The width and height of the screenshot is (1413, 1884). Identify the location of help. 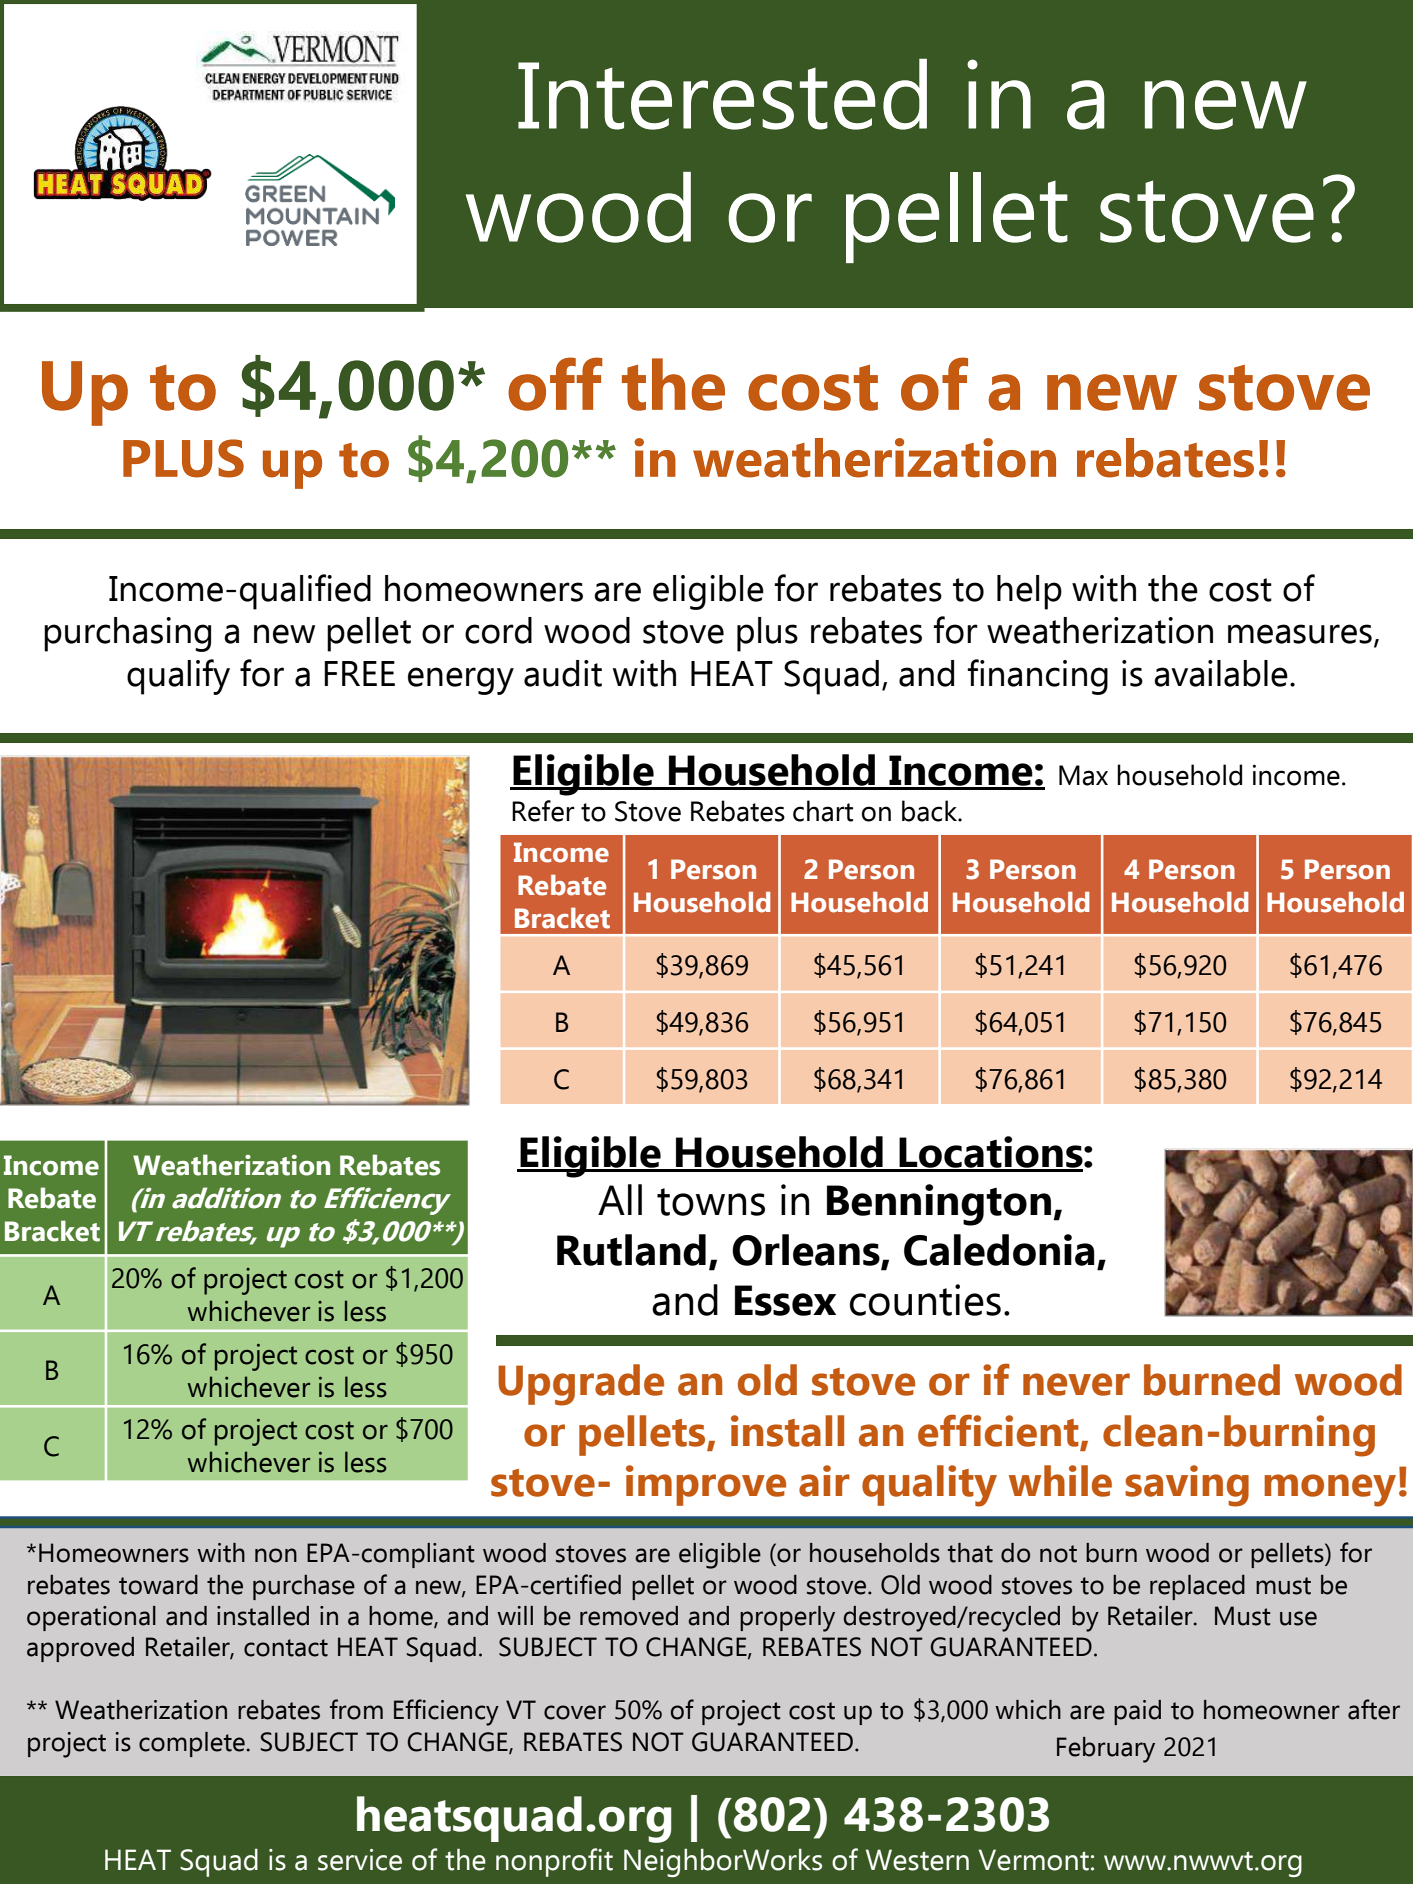
(1029, 592).
